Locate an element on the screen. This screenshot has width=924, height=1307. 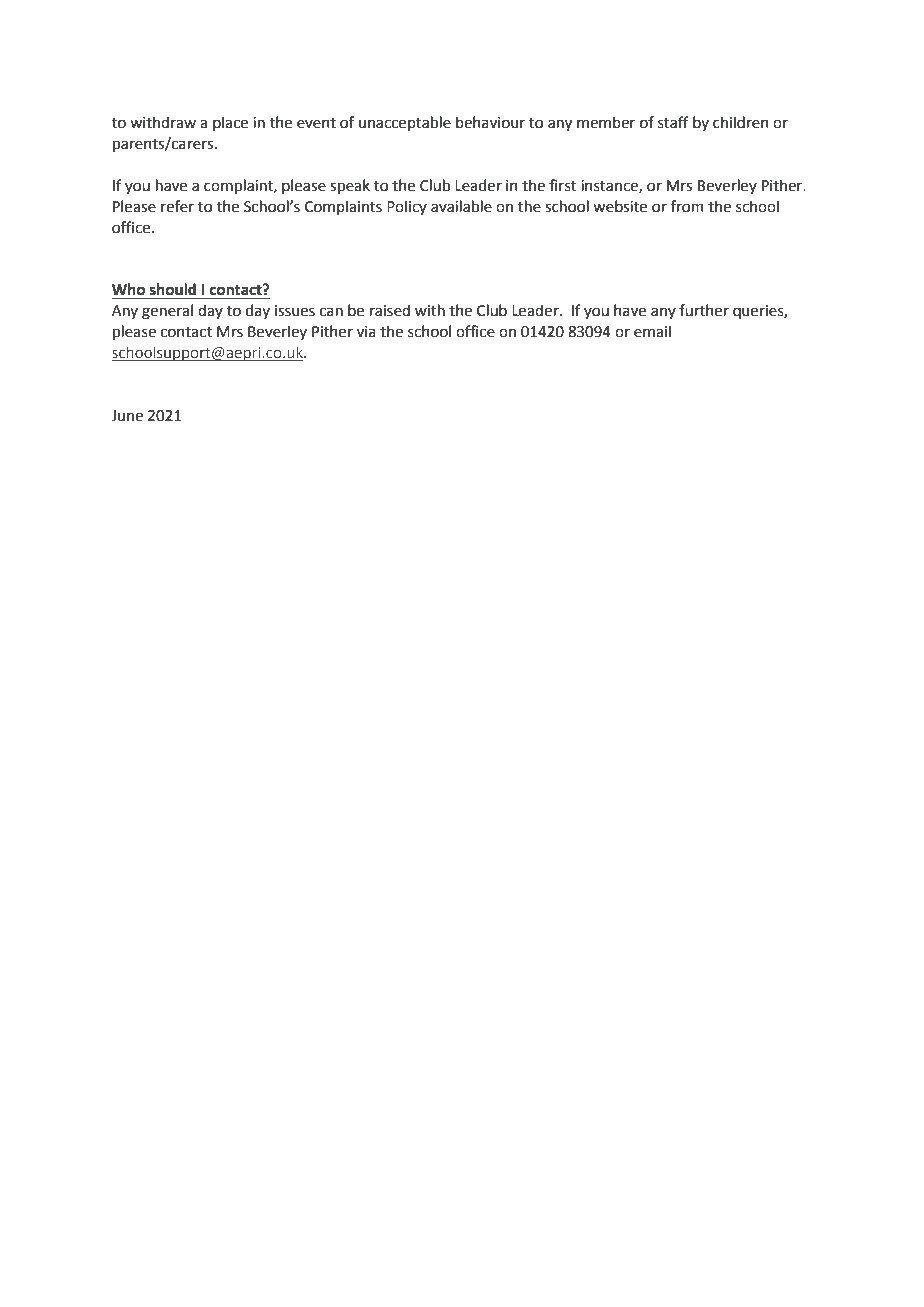
via is located at coordinates (366, 332).
